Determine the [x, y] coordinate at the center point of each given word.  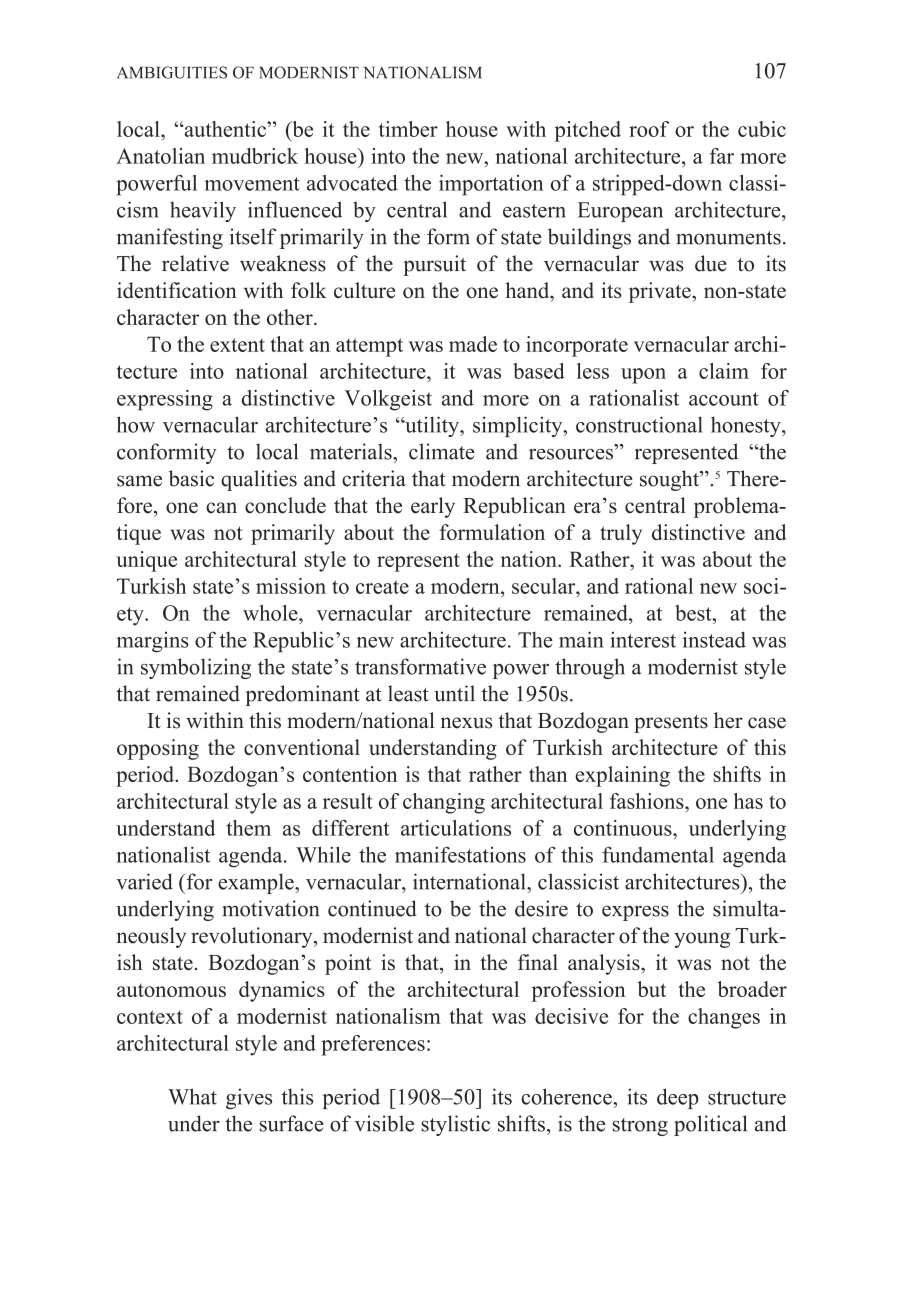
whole [271, 613]
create [382, 587]
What [192, 1096]
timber [408, 129]
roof [649, 129]
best [694, 613]
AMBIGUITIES [172, 72]
